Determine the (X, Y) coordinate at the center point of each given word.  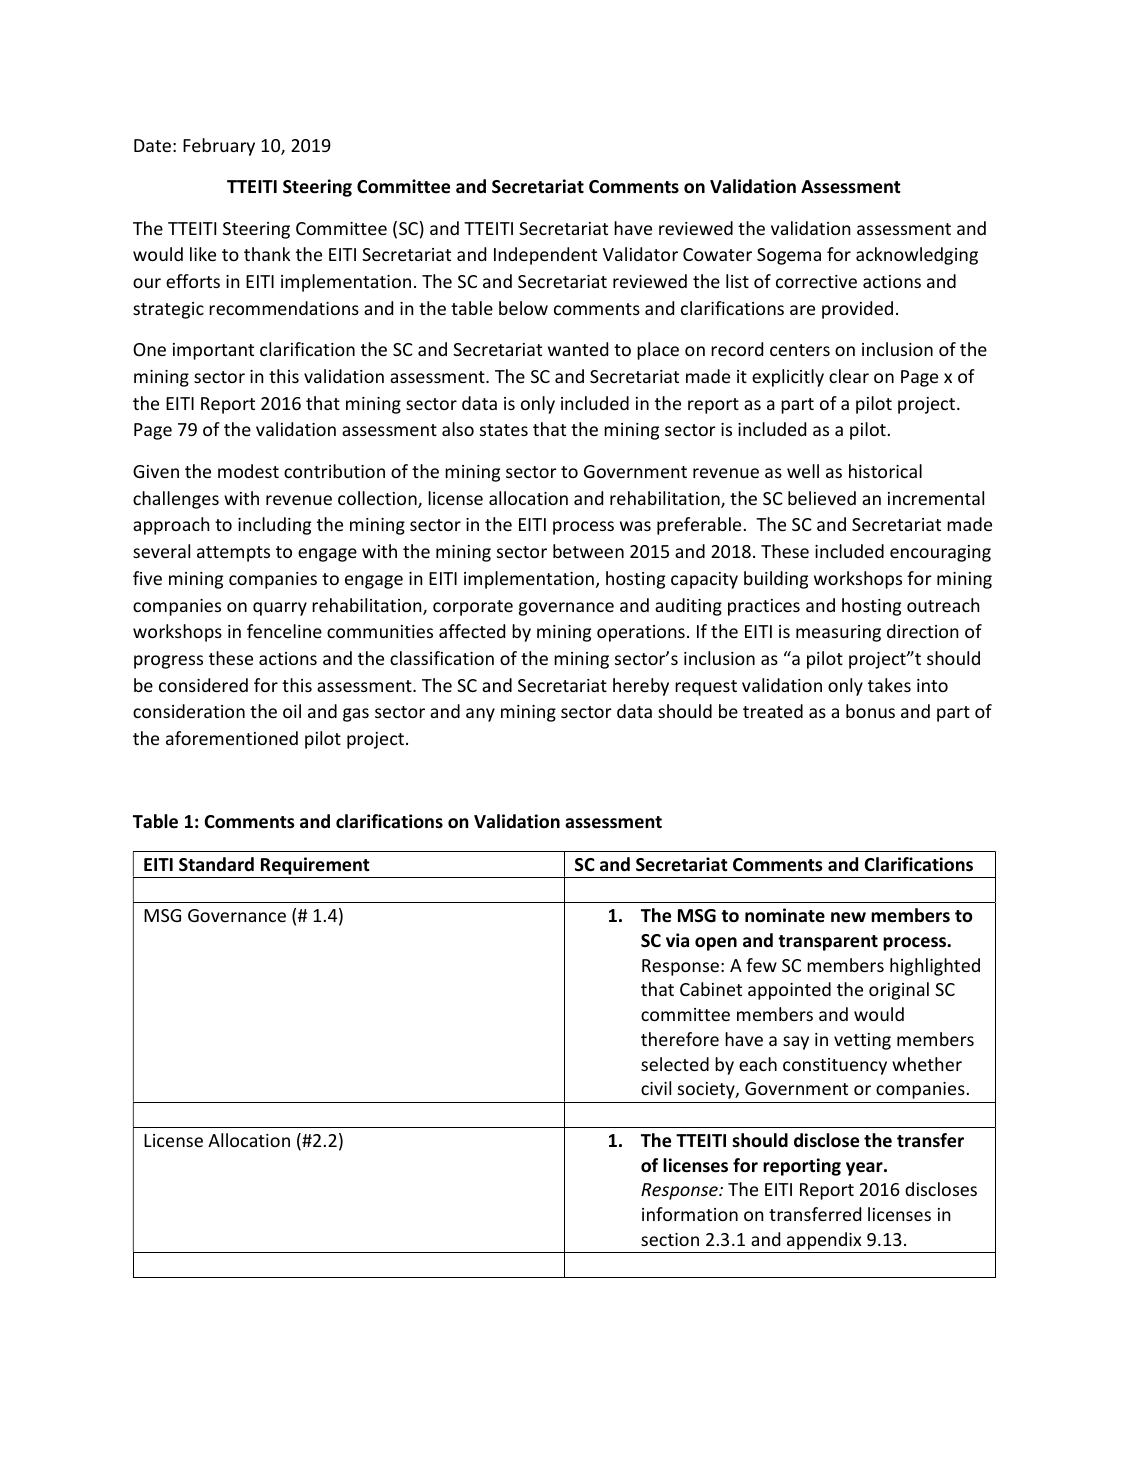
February (219, 147)
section (670, 1239)
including (274, 526)
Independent (545, 256)
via (677, 940)
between (588, 551)
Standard (216, 864)
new (848, 917)
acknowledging (917, 256)
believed (822, 498)
